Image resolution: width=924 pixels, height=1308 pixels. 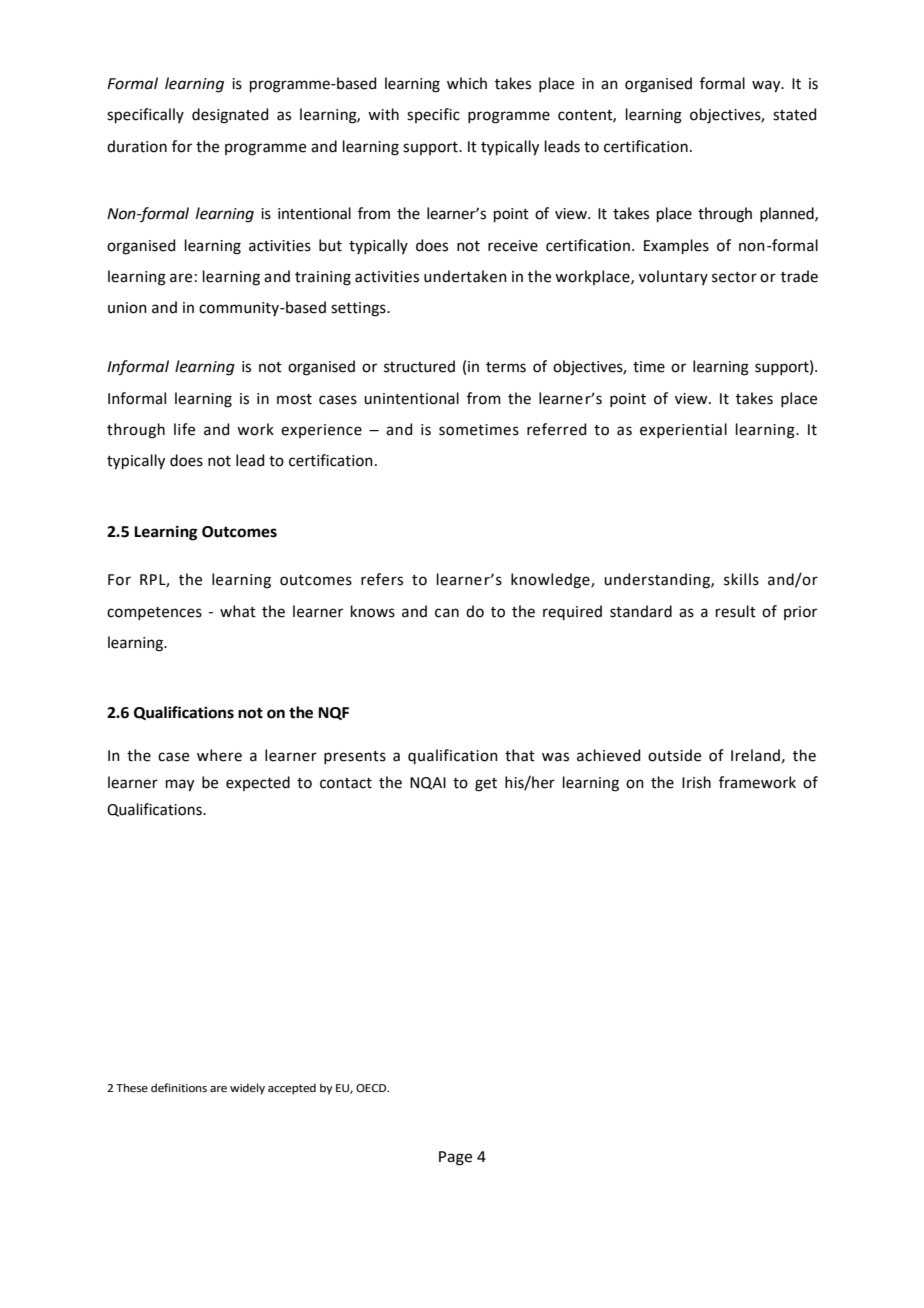 I want to click on which, so click(x=467, y=83).
